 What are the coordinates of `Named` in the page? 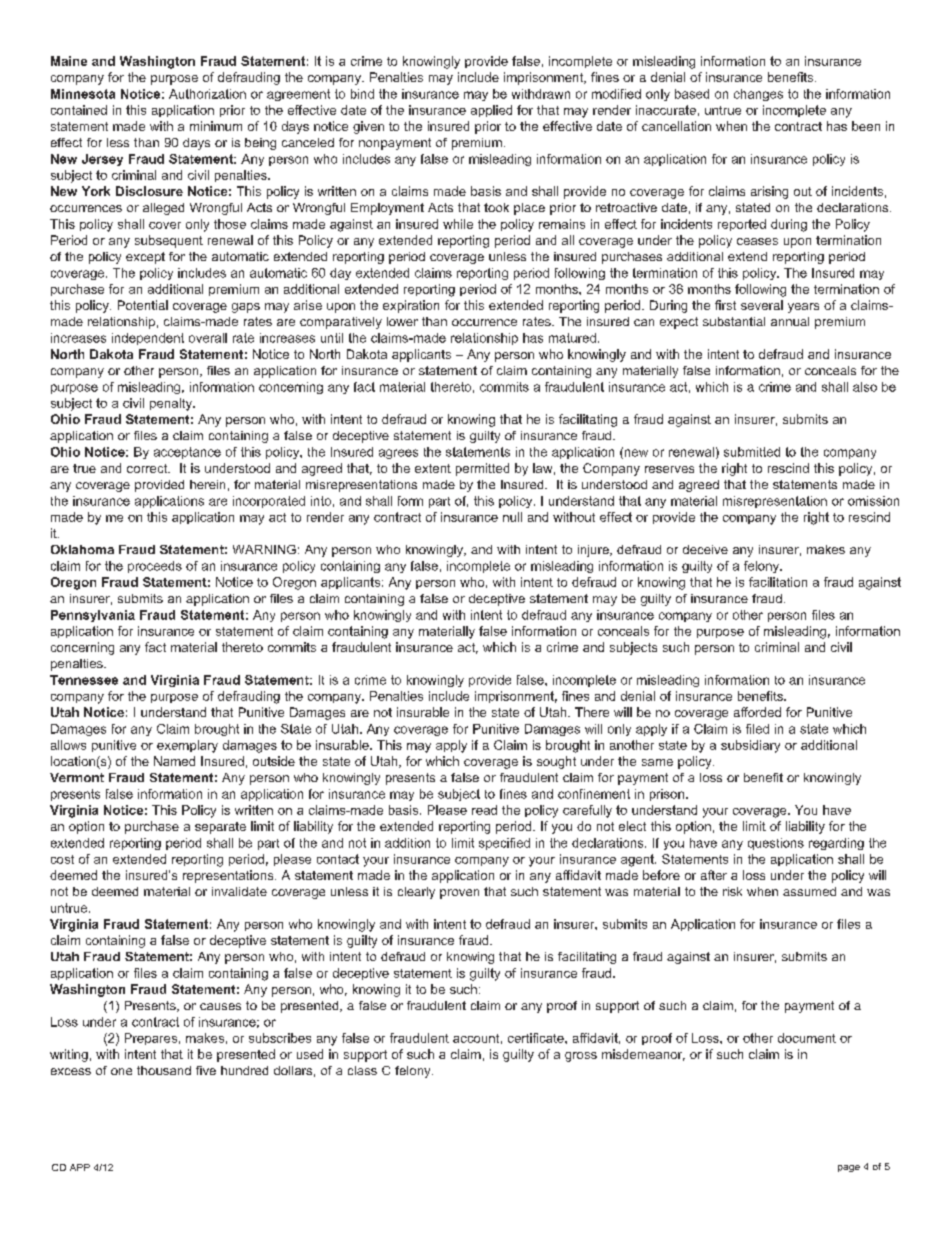 It's located at (174, 761).
